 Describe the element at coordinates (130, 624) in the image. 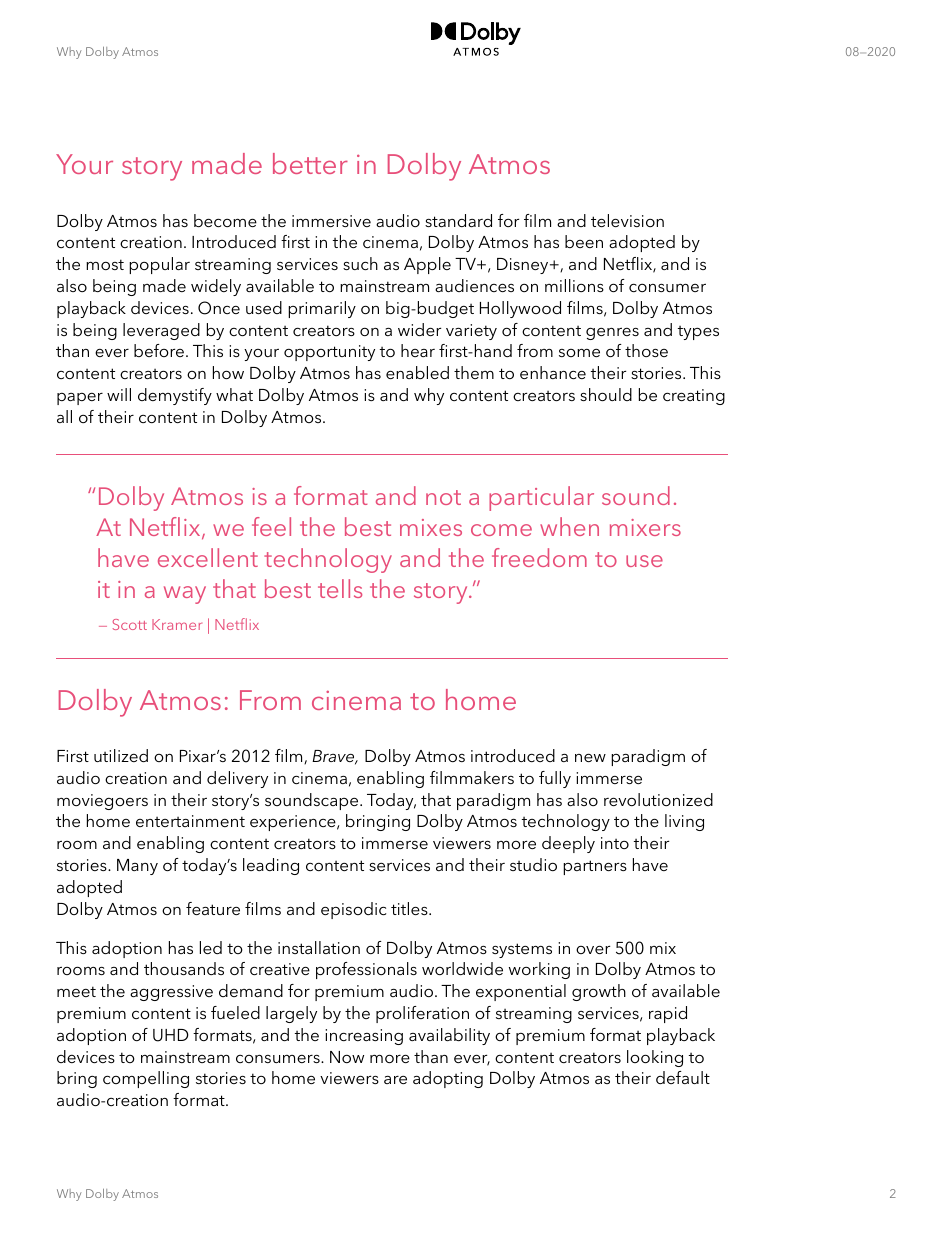

I see `Scott` at that location.
